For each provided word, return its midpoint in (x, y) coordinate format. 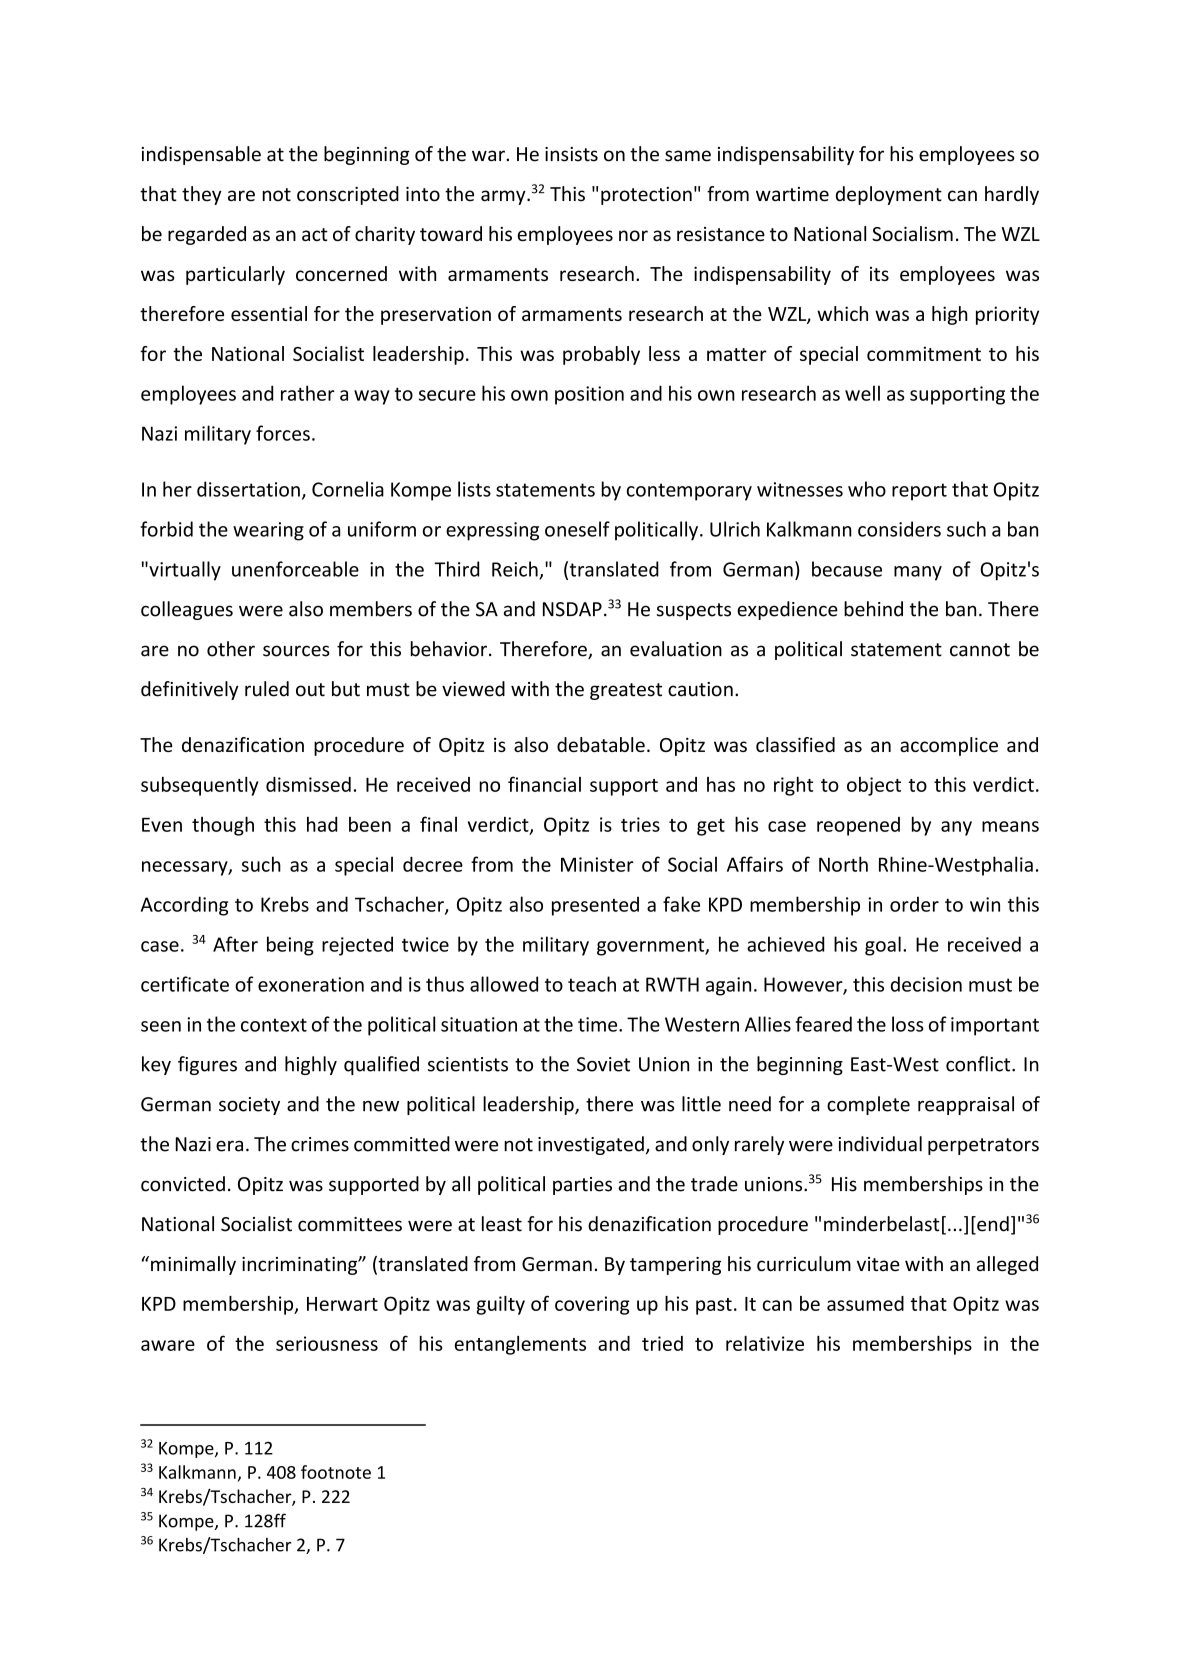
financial (544, 784)
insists (571, 154)
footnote (336, 1472)
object (874, 786)
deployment (889, 195)
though (223, 826)
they (202, 195)
